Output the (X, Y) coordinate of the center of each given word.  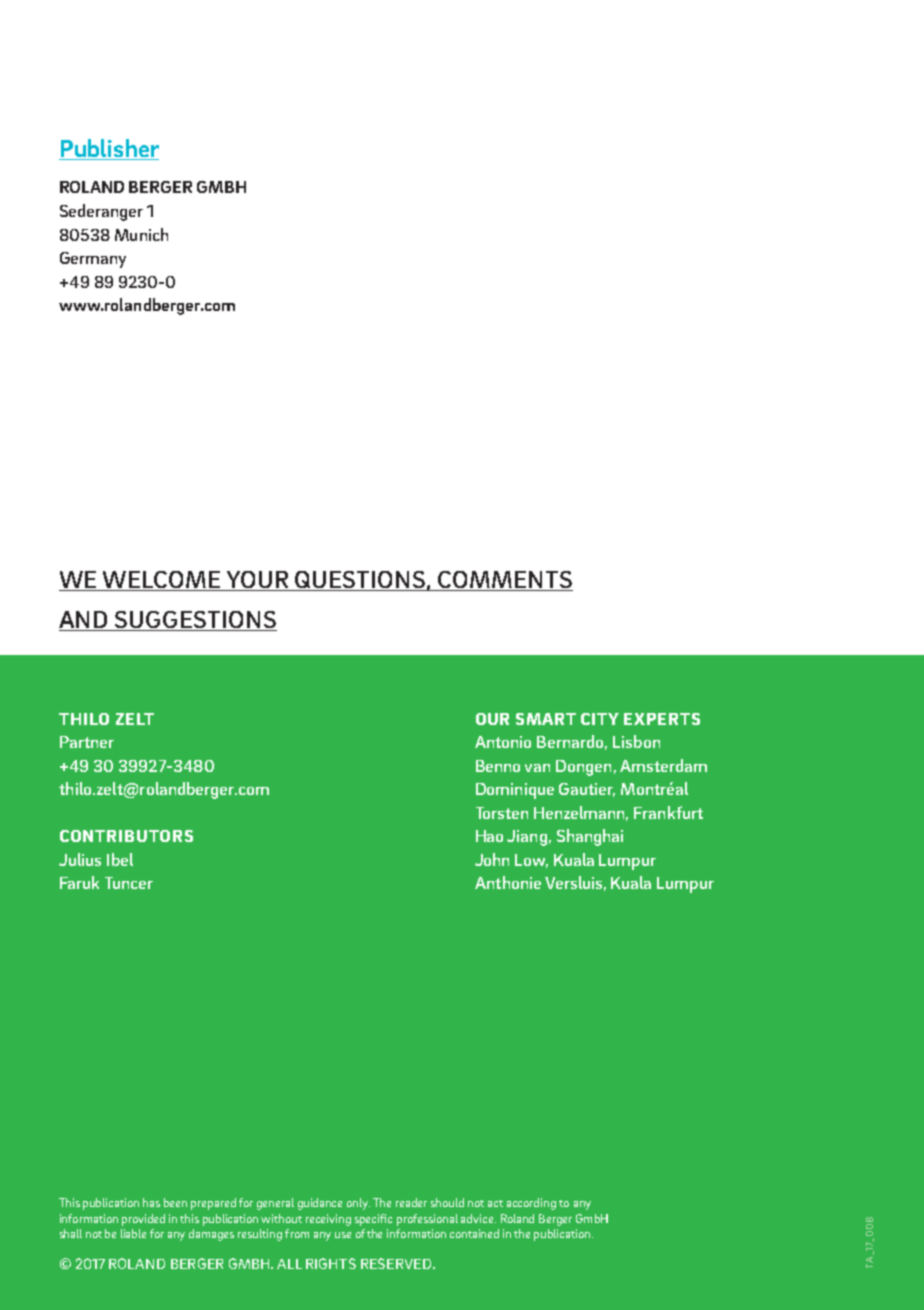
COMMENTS (504, 581)
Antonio (503, 742)
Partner (87, 742)
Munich (141, 234)
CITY (600, 719)
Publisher (109, 149)
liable (133, 1233)
